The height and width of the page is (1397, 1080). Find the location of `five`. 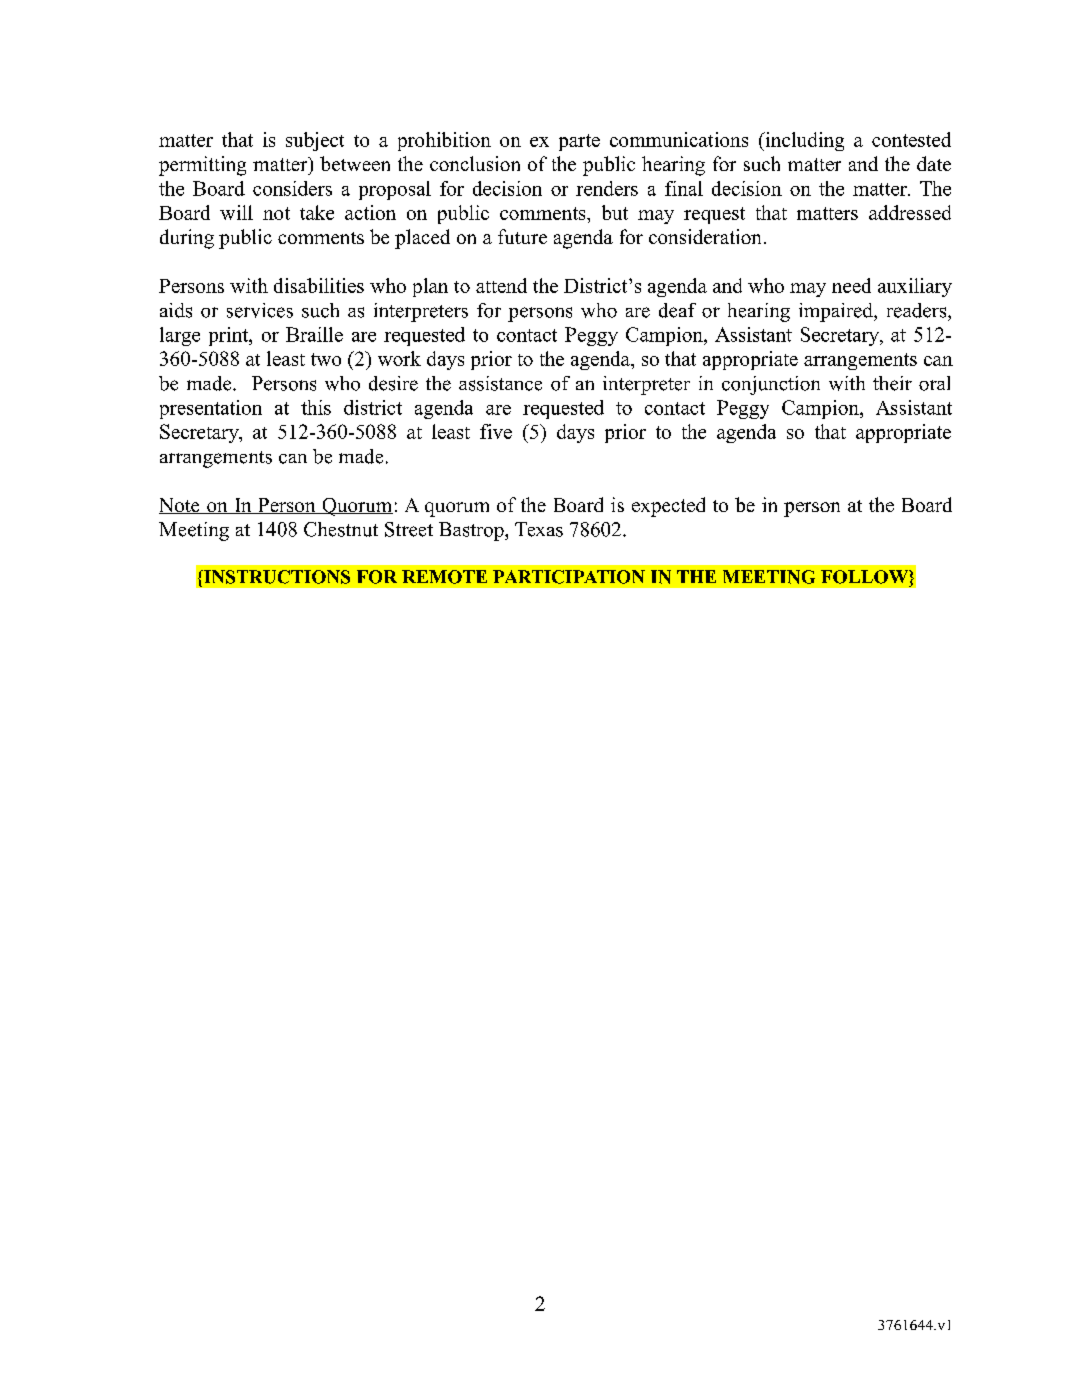

five is located at coordinates (496, 431).
